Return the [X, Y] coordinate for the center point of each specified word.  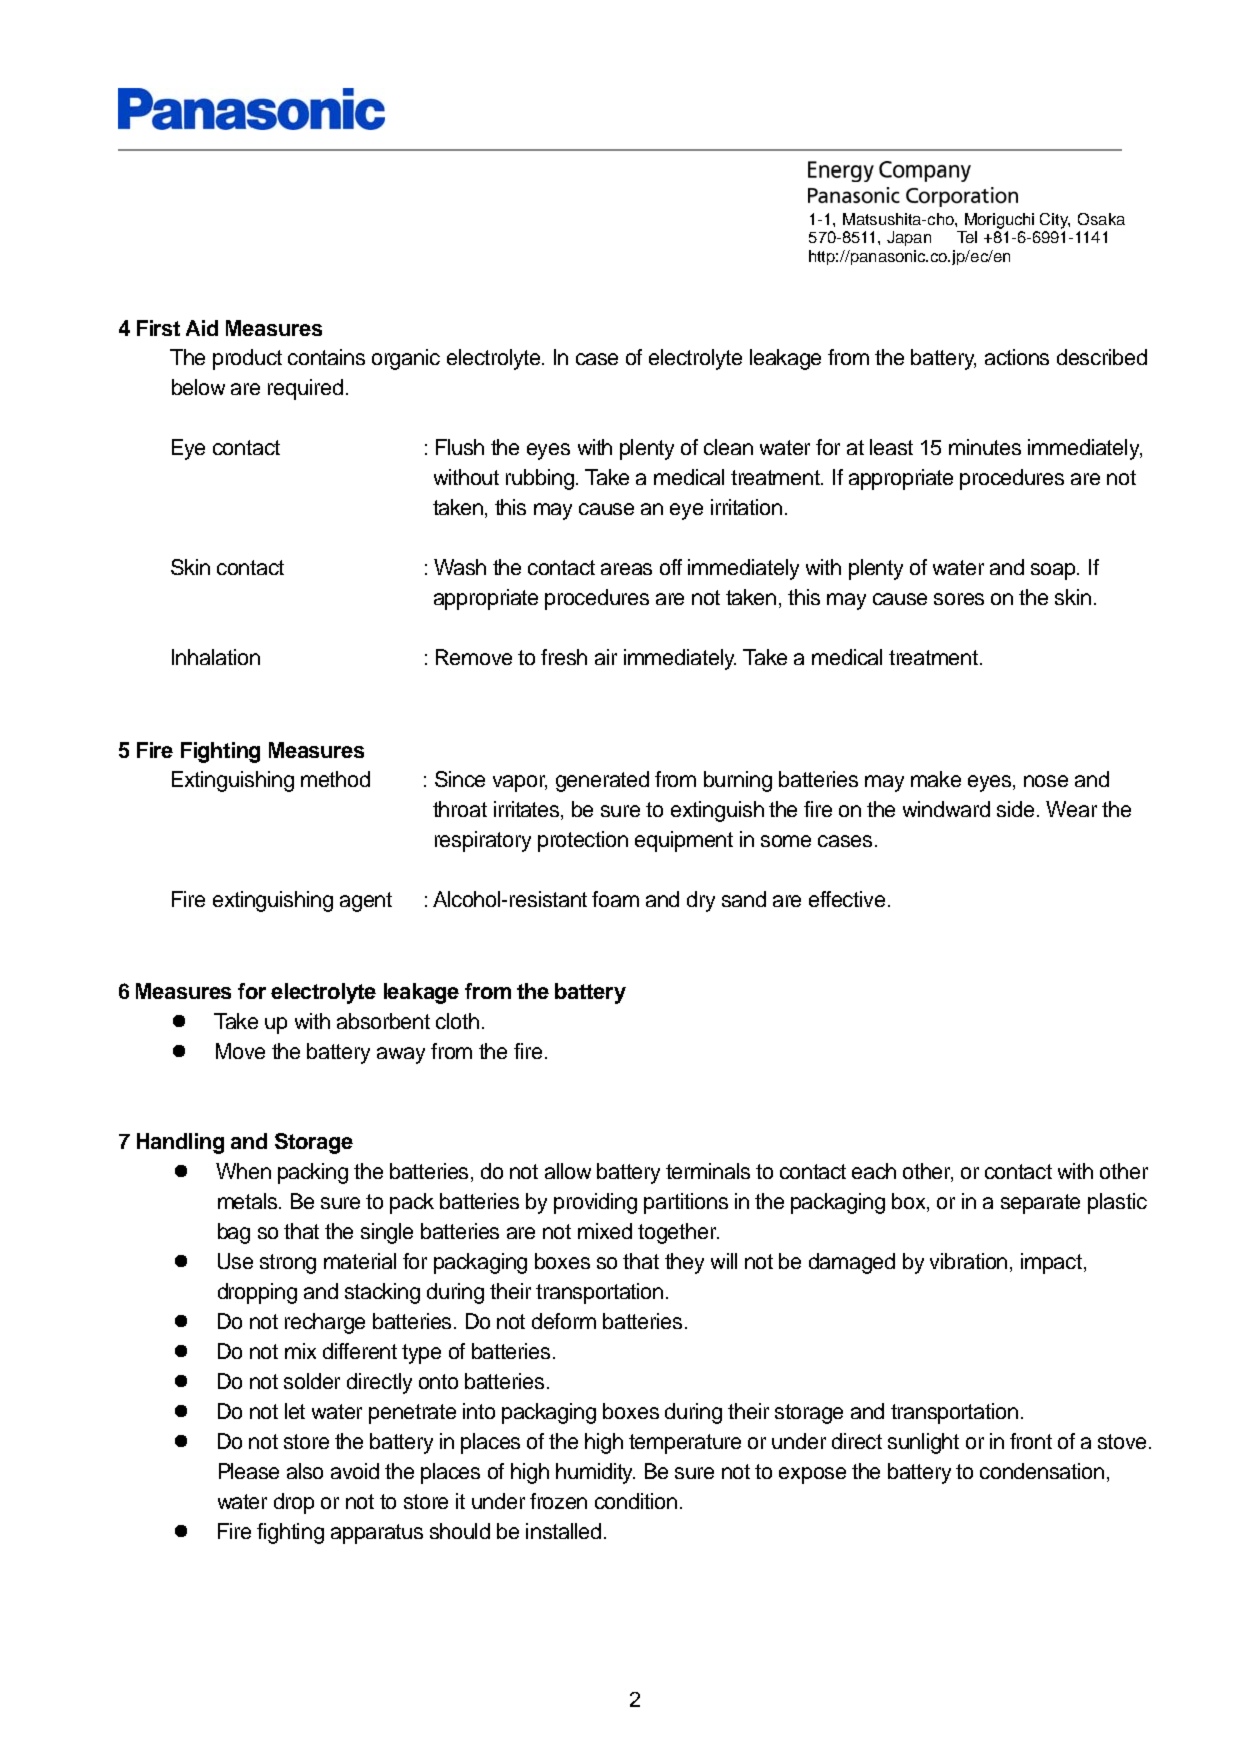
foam [615, 899]
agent [366, 902]
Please [249, 1471]
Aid [202, 328]
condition [636, 1501]
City [1055, 221]
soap [1055, 571]
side [1017, 809]
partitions [686, 1203]
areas [626, 569]
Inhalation [216, 657]
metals [249, 1201]
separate [1040, 1204]
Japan [909, 238]
